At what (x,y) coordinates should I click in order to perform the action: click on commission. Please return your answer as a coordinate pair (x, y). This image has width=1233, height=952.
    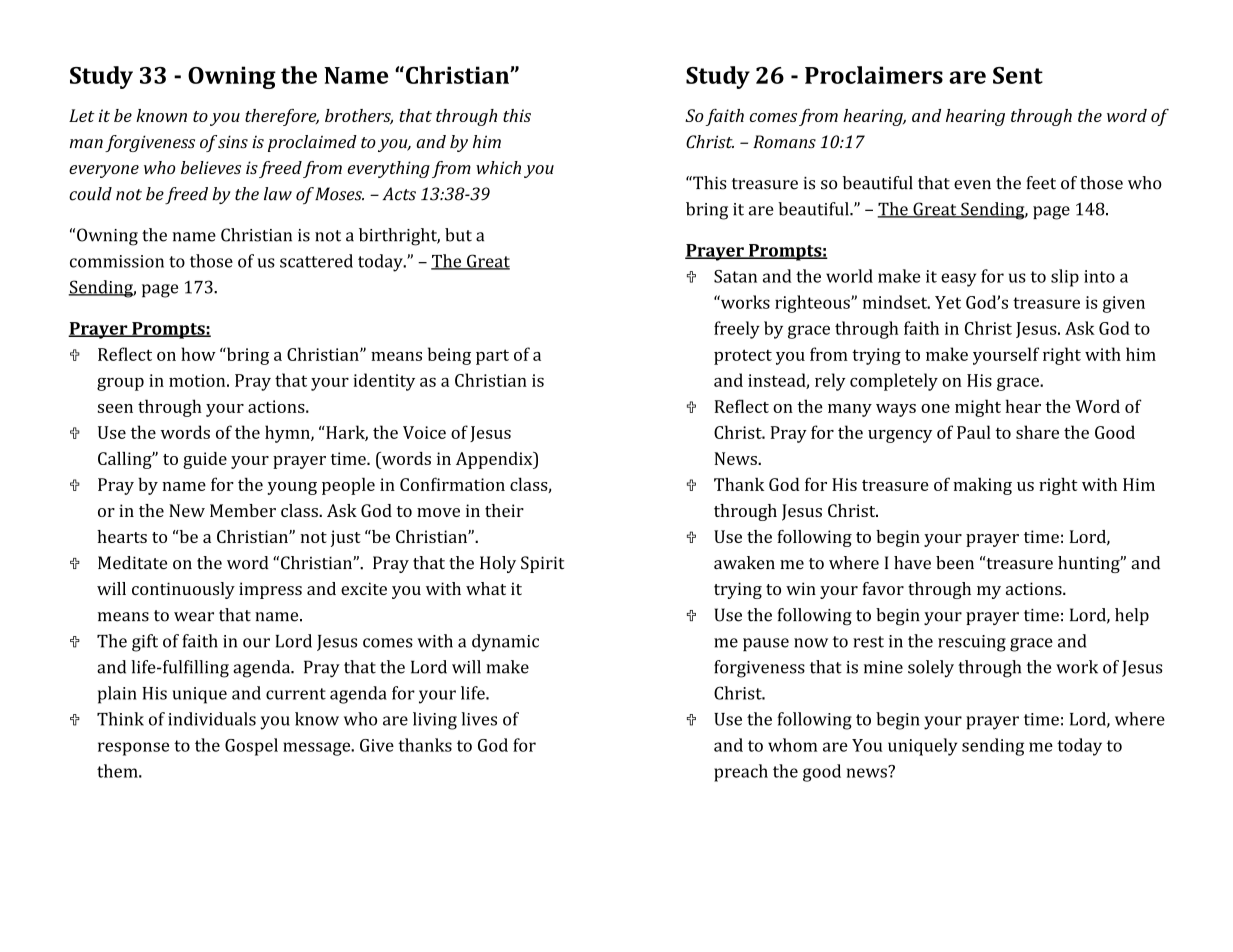
    Looking at the image, I should click on (117, 261).
